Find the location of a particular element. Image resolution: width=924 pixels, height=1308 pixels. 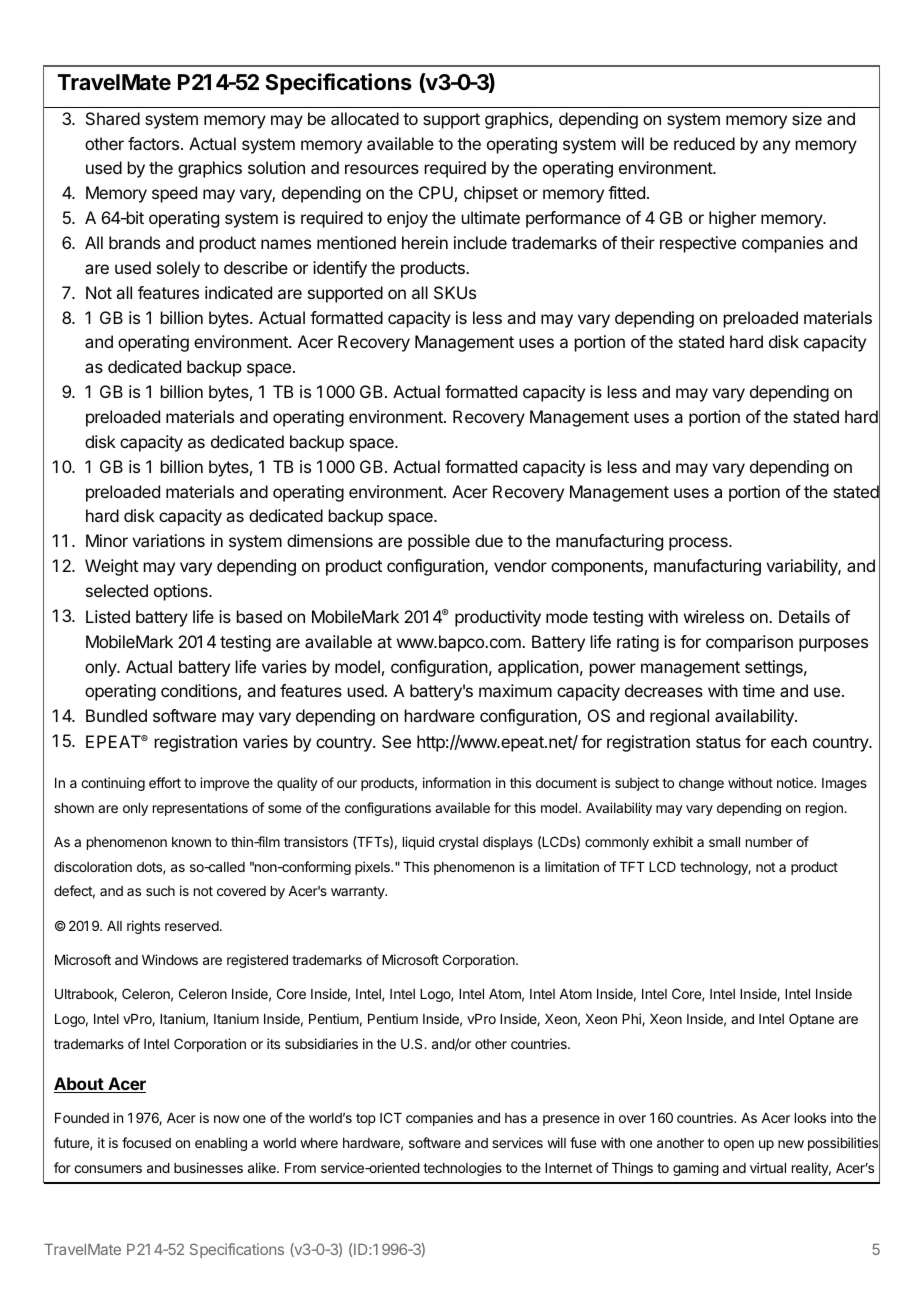

Listed is located at coordinates (108, 616).
